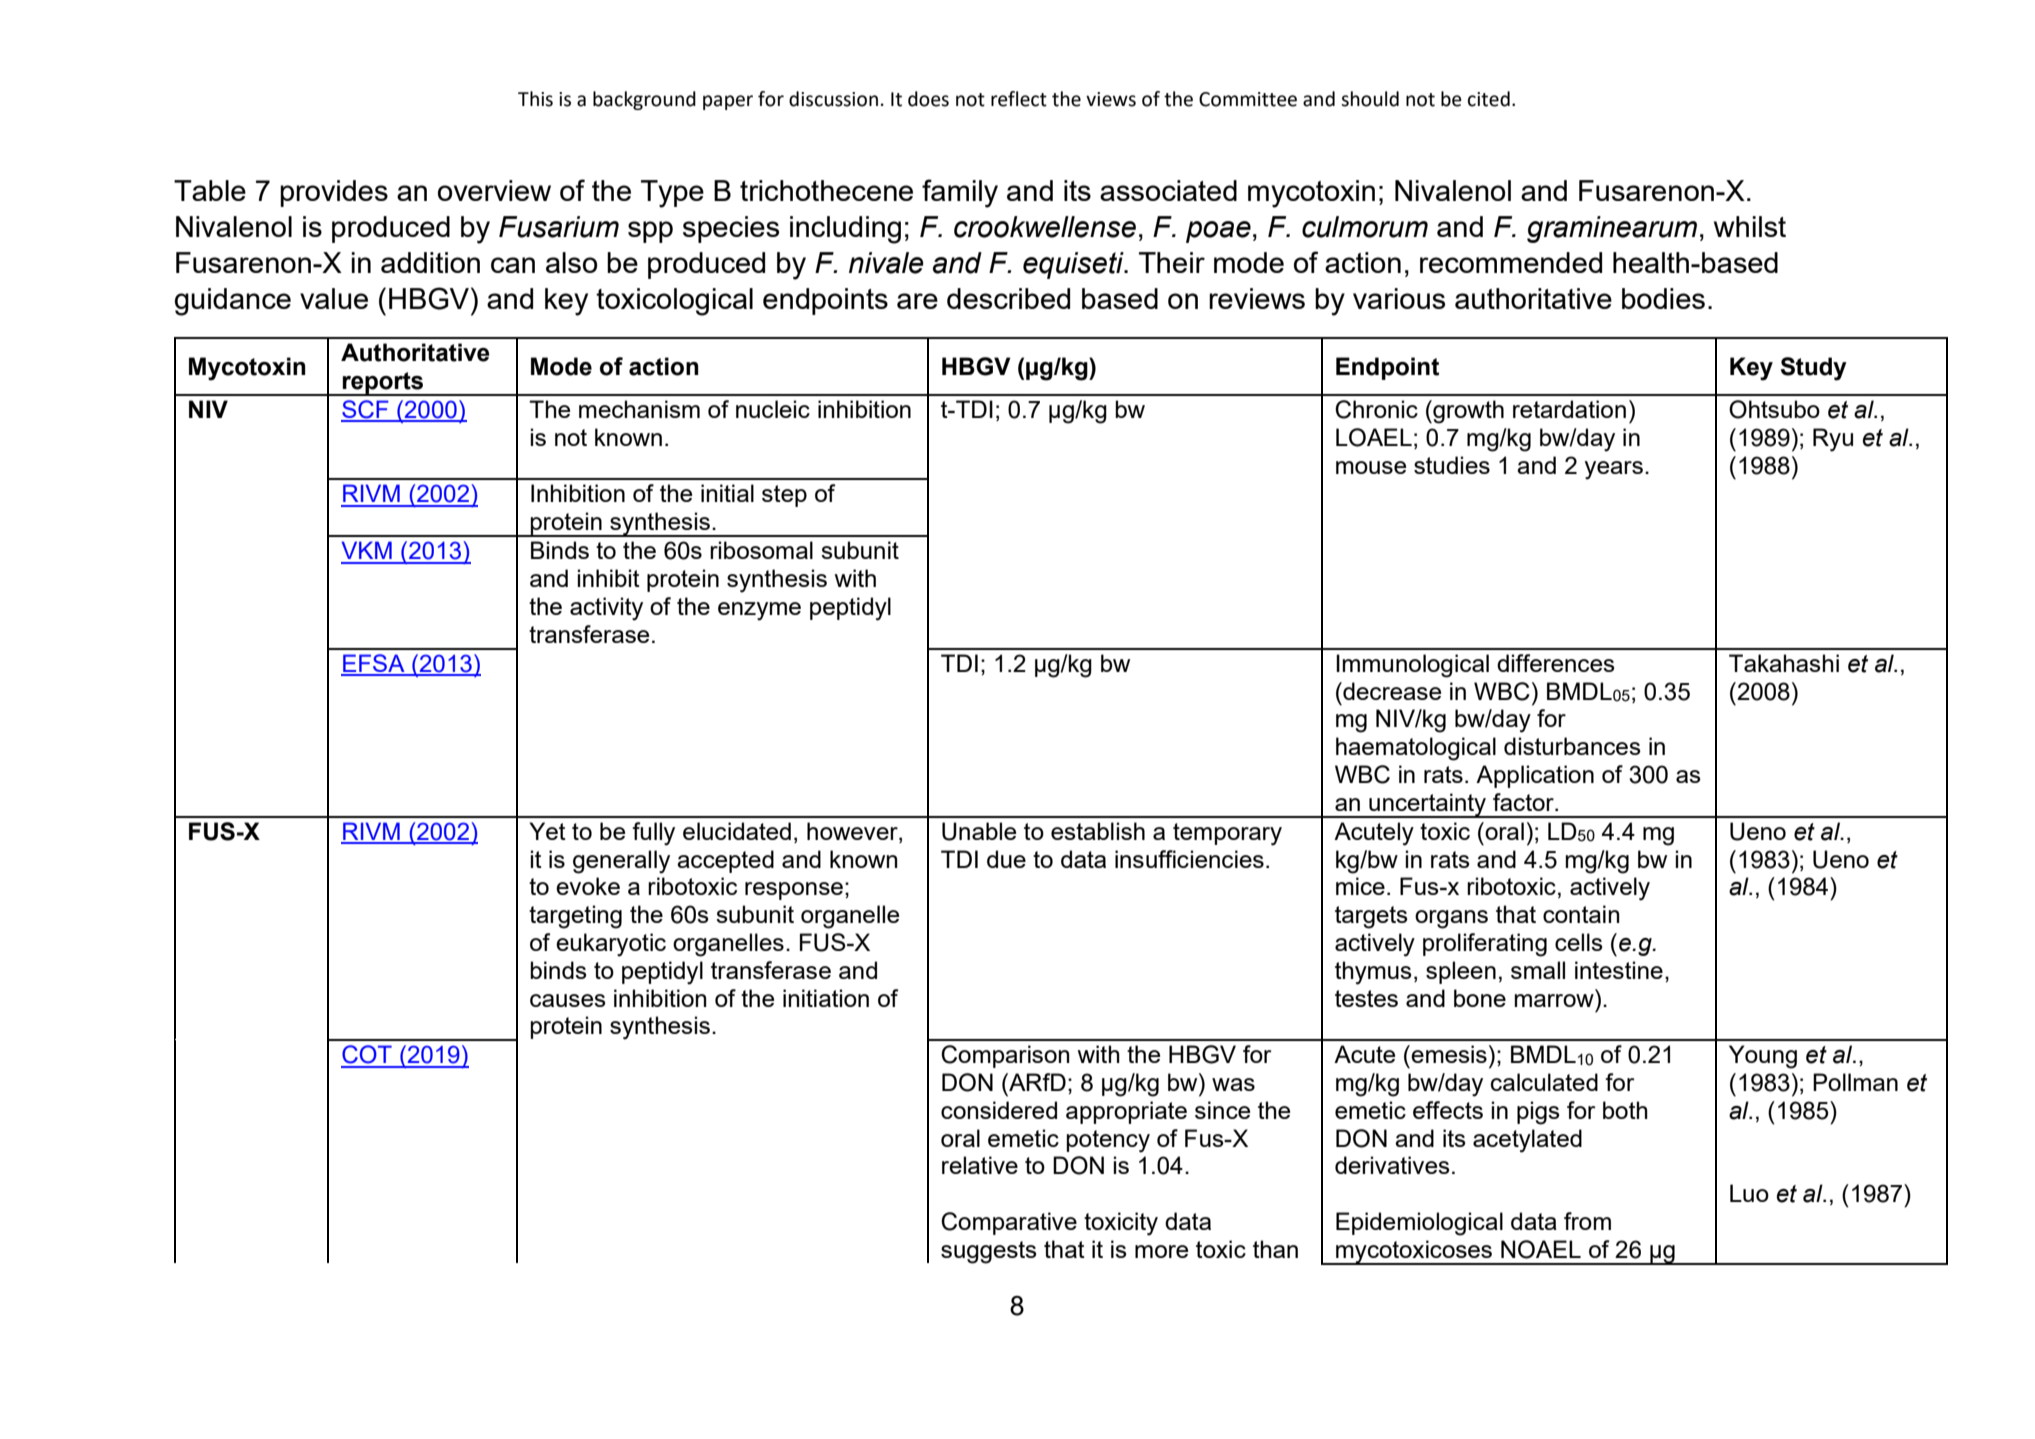 The height and width of the page is (1439, 2035). What do you see at coordinates (1614, 470) in the page?
I see `years` at bounding box center [1614, 470].
